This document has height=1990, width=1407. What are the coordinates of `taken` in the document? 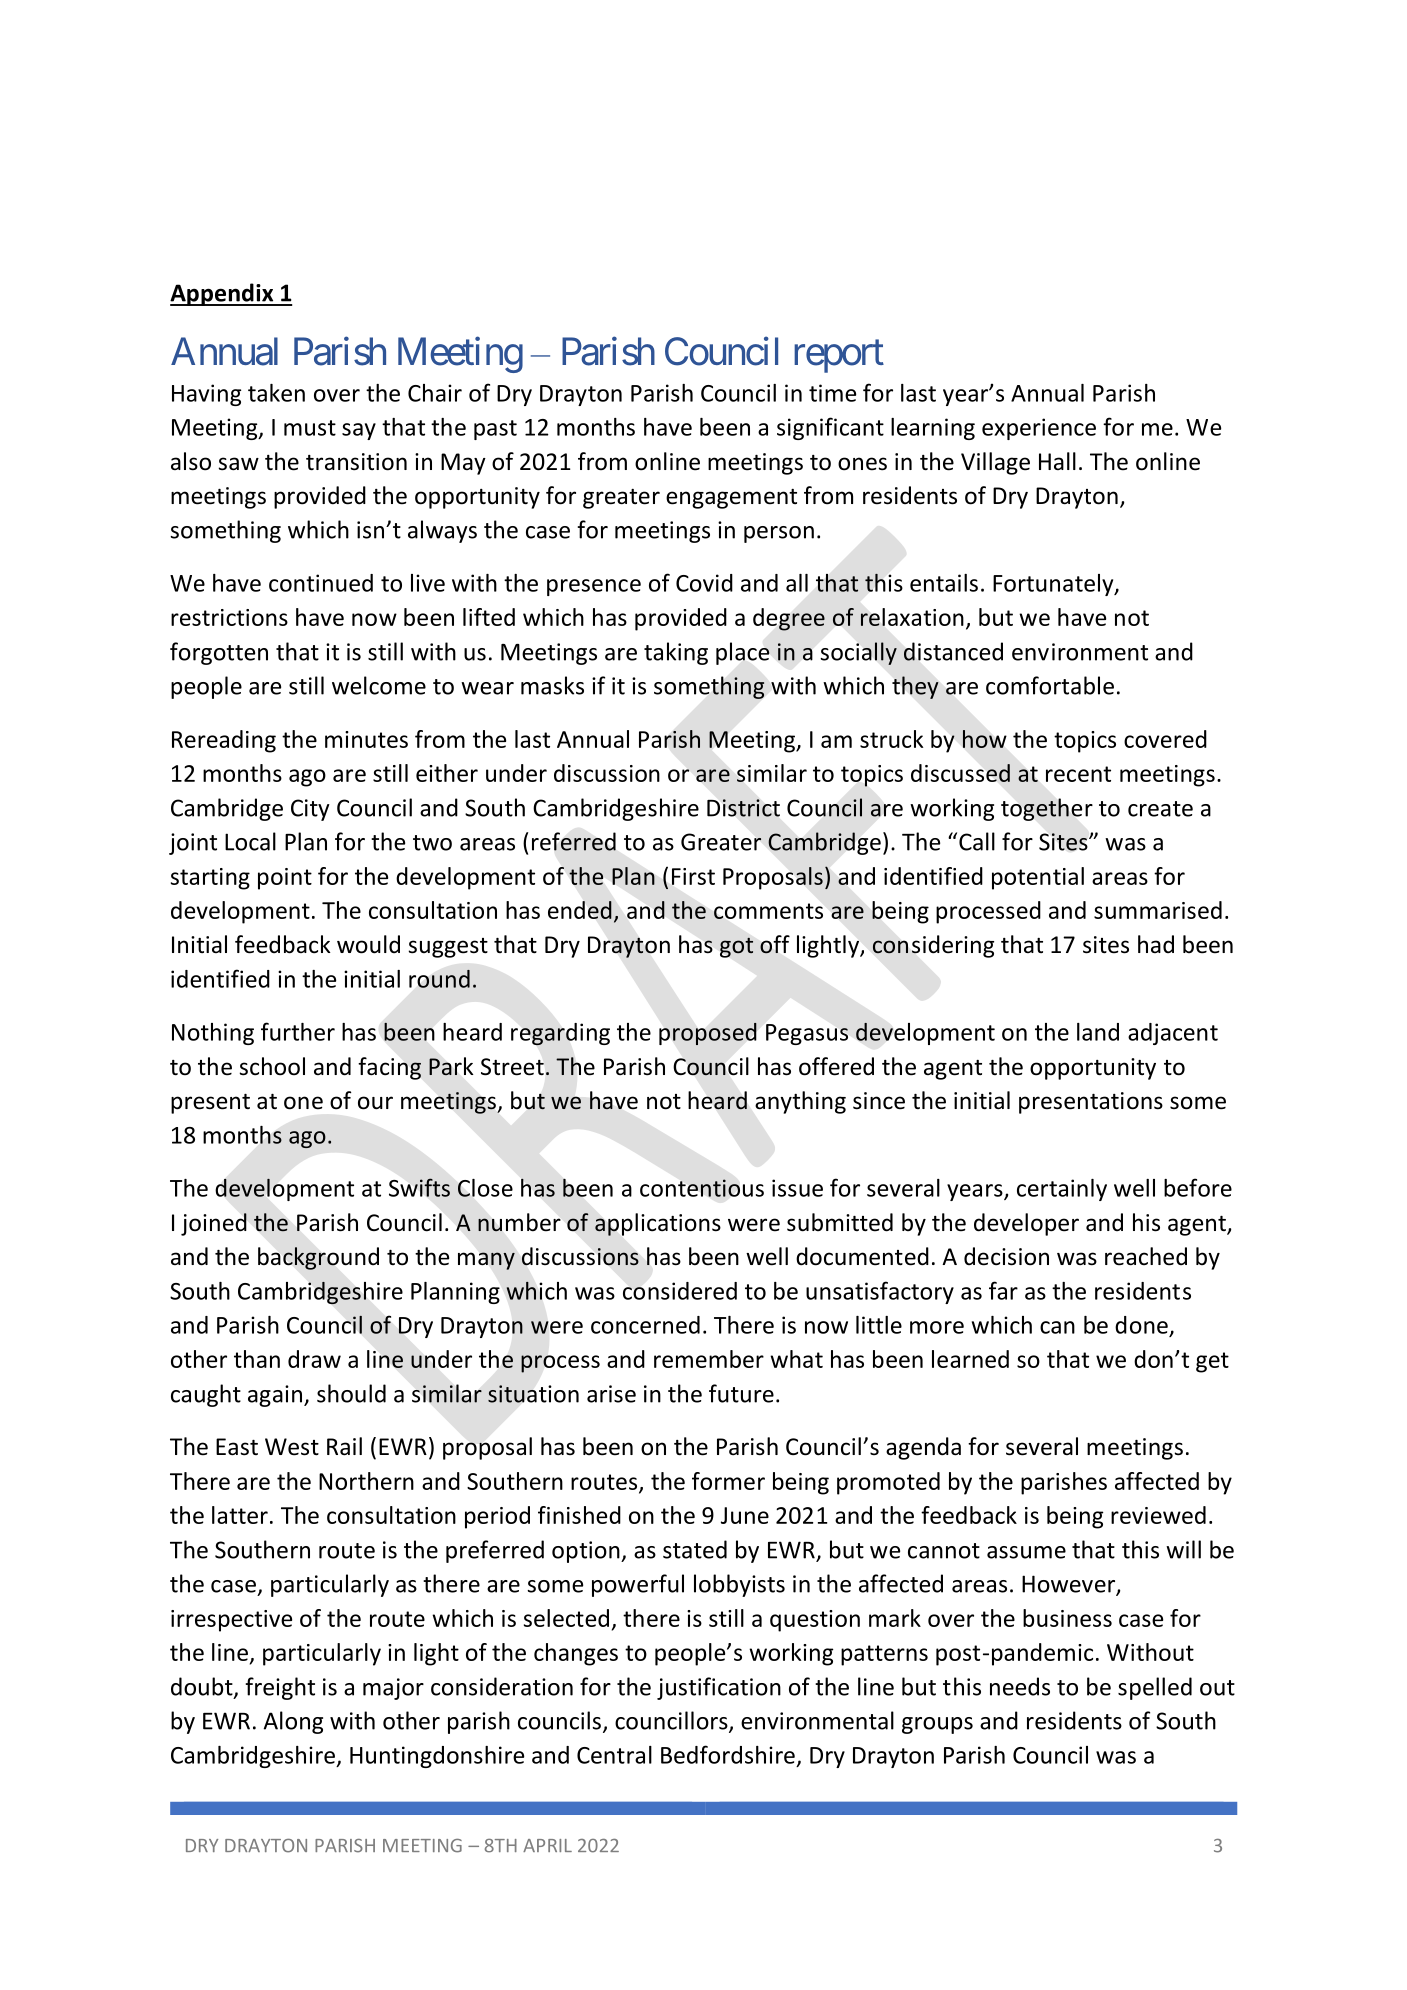 It's located at (276, 393).
